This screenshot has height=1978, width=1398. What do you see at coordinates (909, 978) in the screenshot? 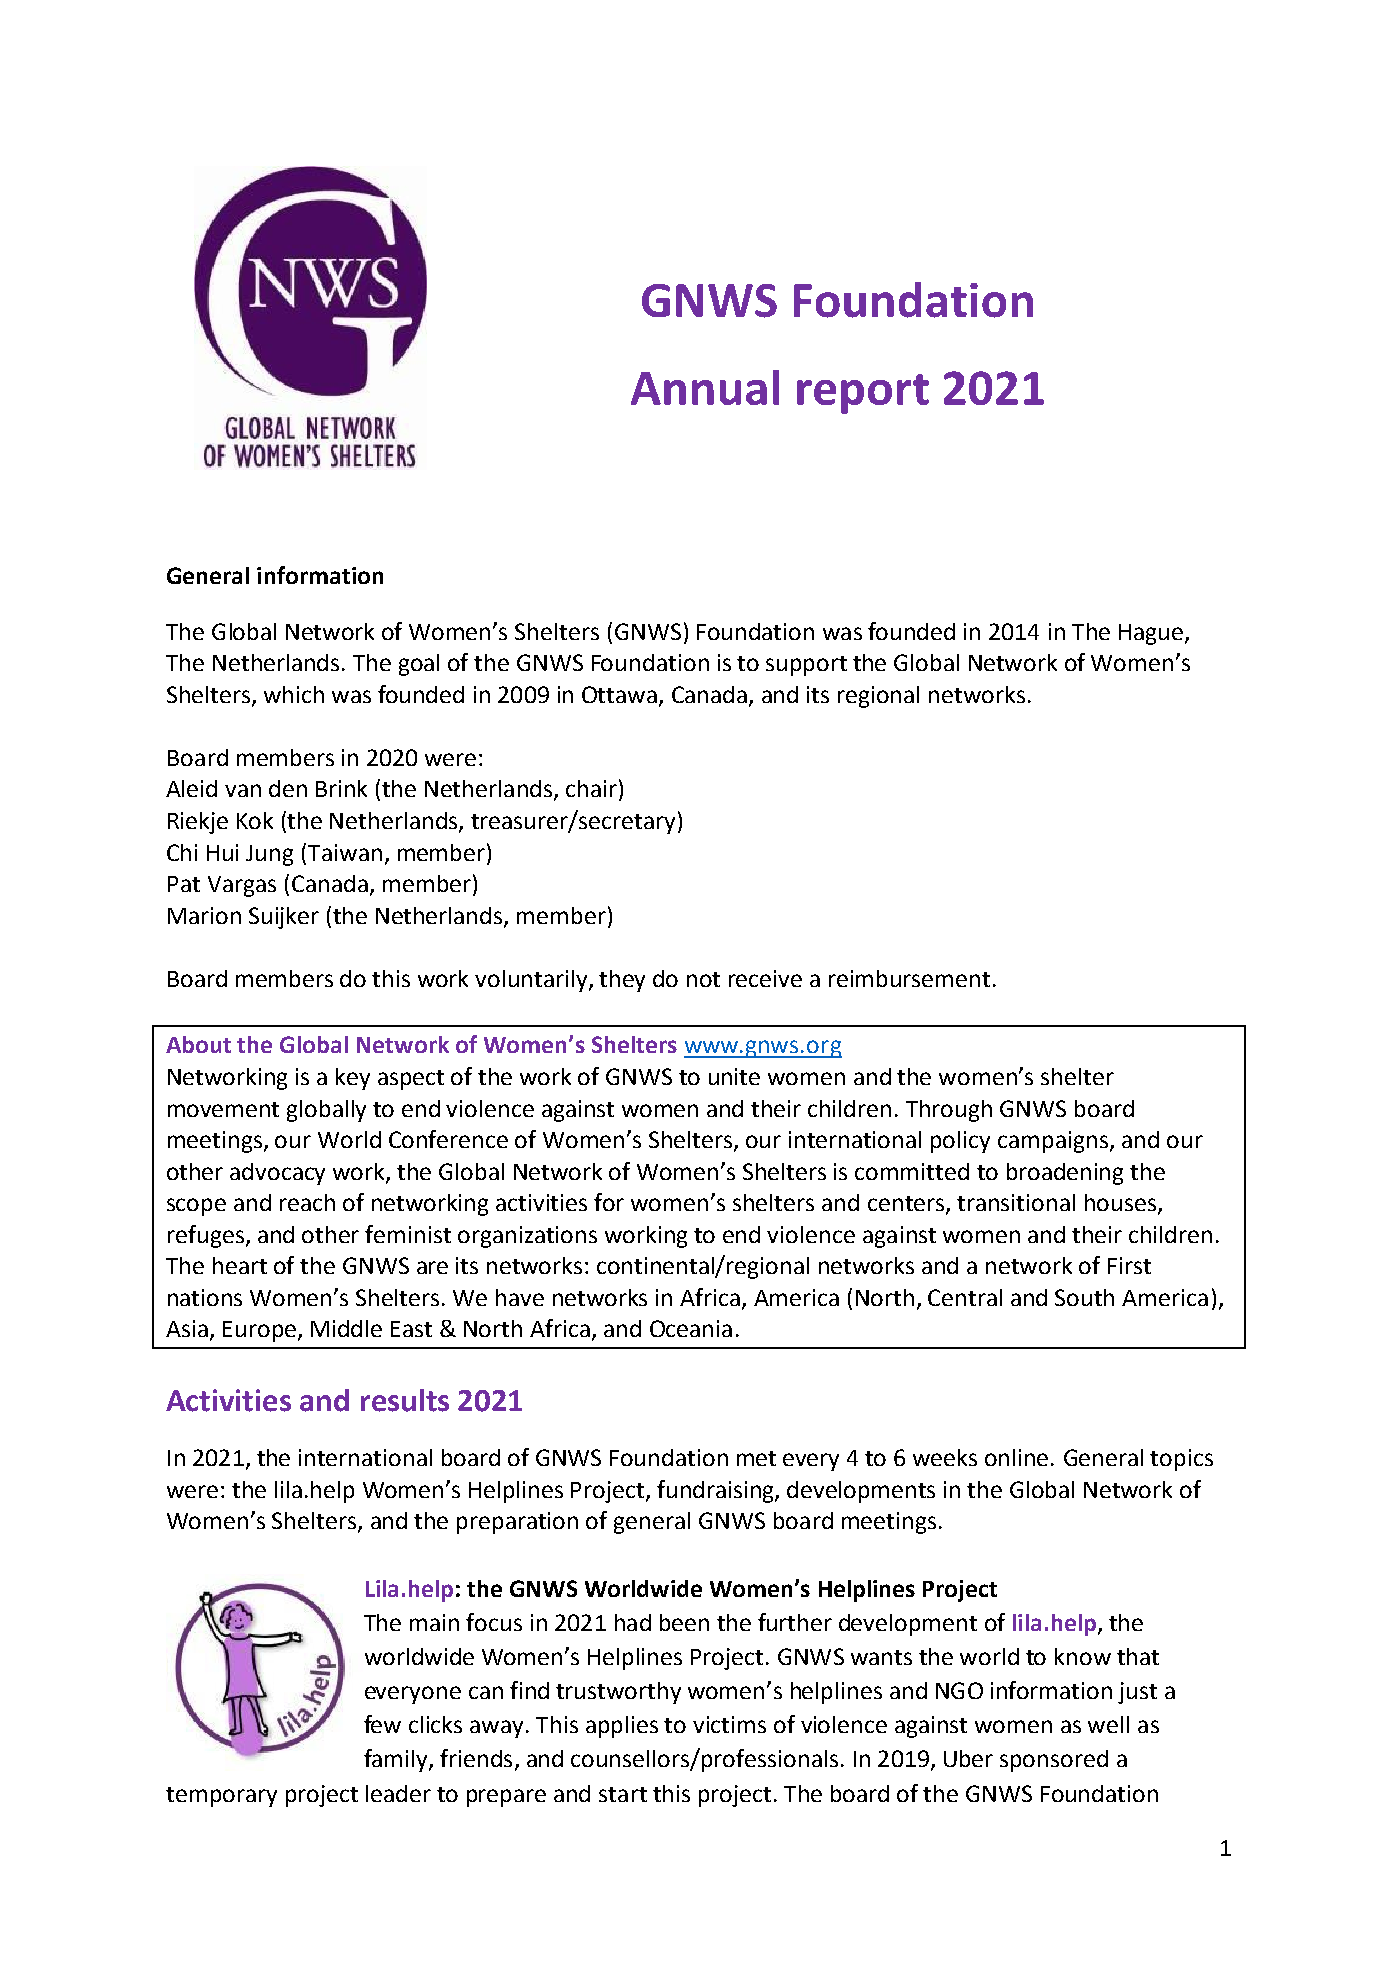
I see `reimbursement` at bounding box center [909, 978].
